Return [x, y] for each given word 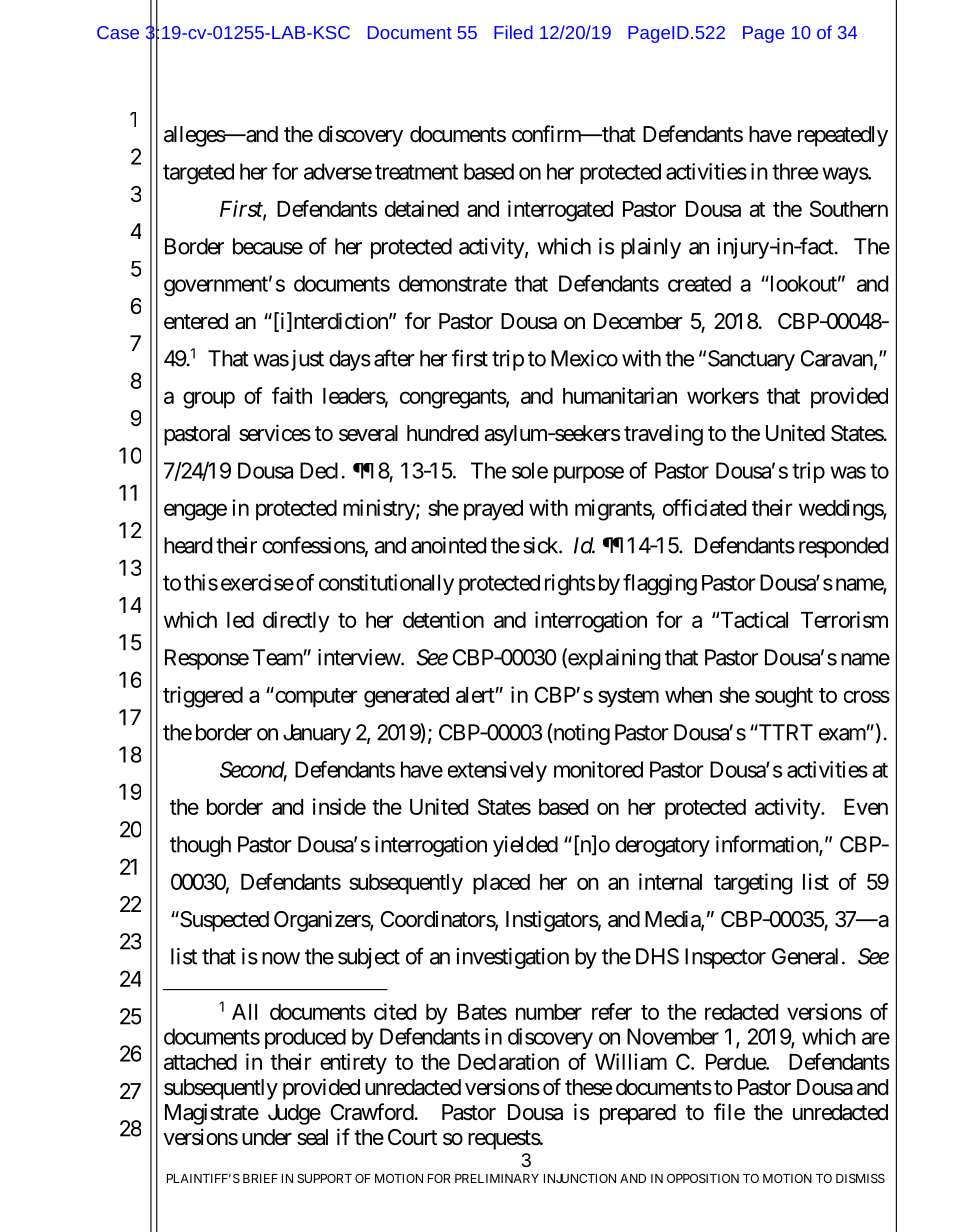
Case [118, 32]
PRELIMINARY [497, 1178]
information [768, 845]
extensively [497, 771]
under [267, 1137]
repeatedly [843, 136]
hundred [442, 433]
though [200, 846]
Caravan [837, 358]
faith [292, 395]
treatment [416, 172]
